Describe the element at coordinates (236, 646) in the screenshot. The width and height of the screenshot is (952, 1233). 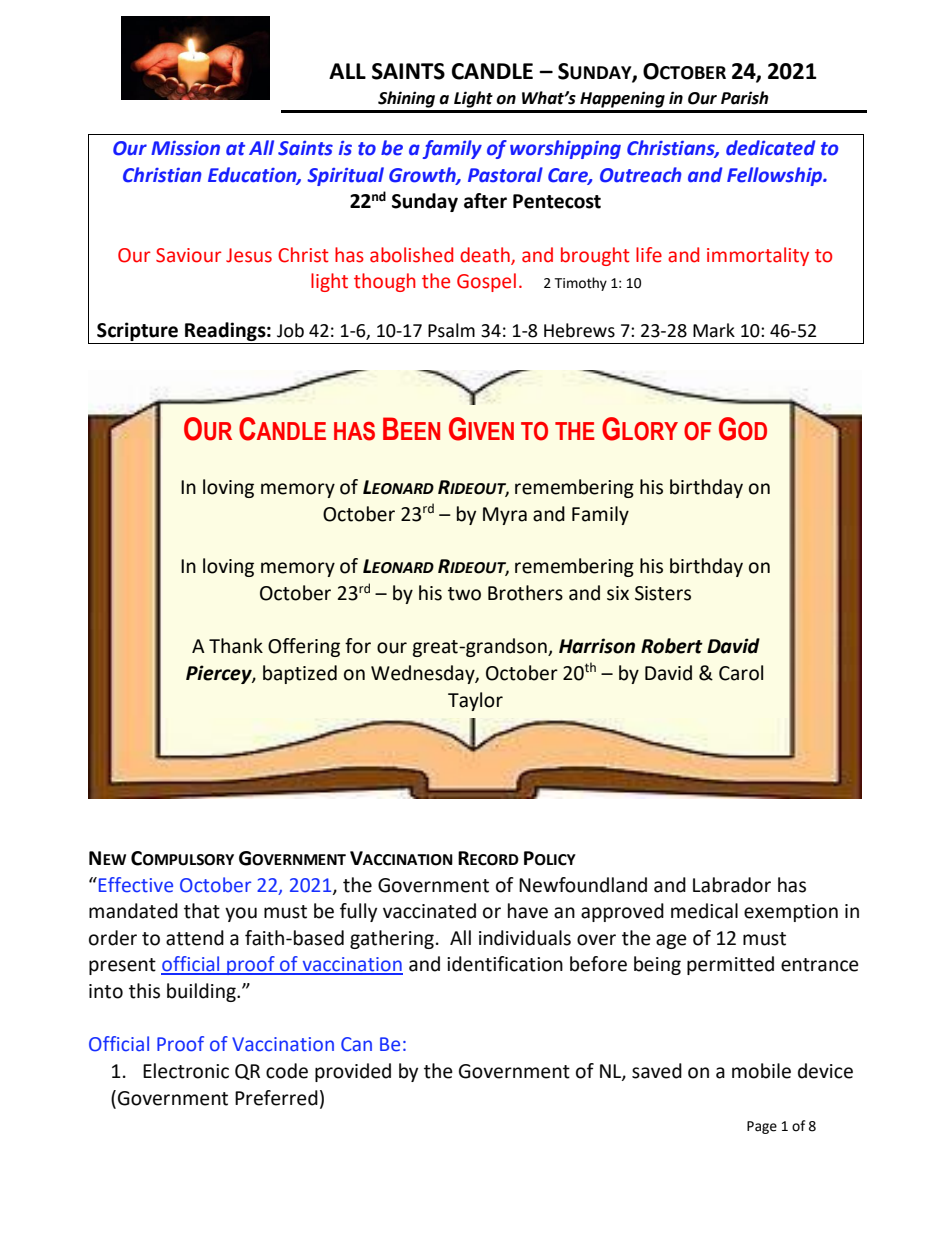
I see `Thank` at that location.
